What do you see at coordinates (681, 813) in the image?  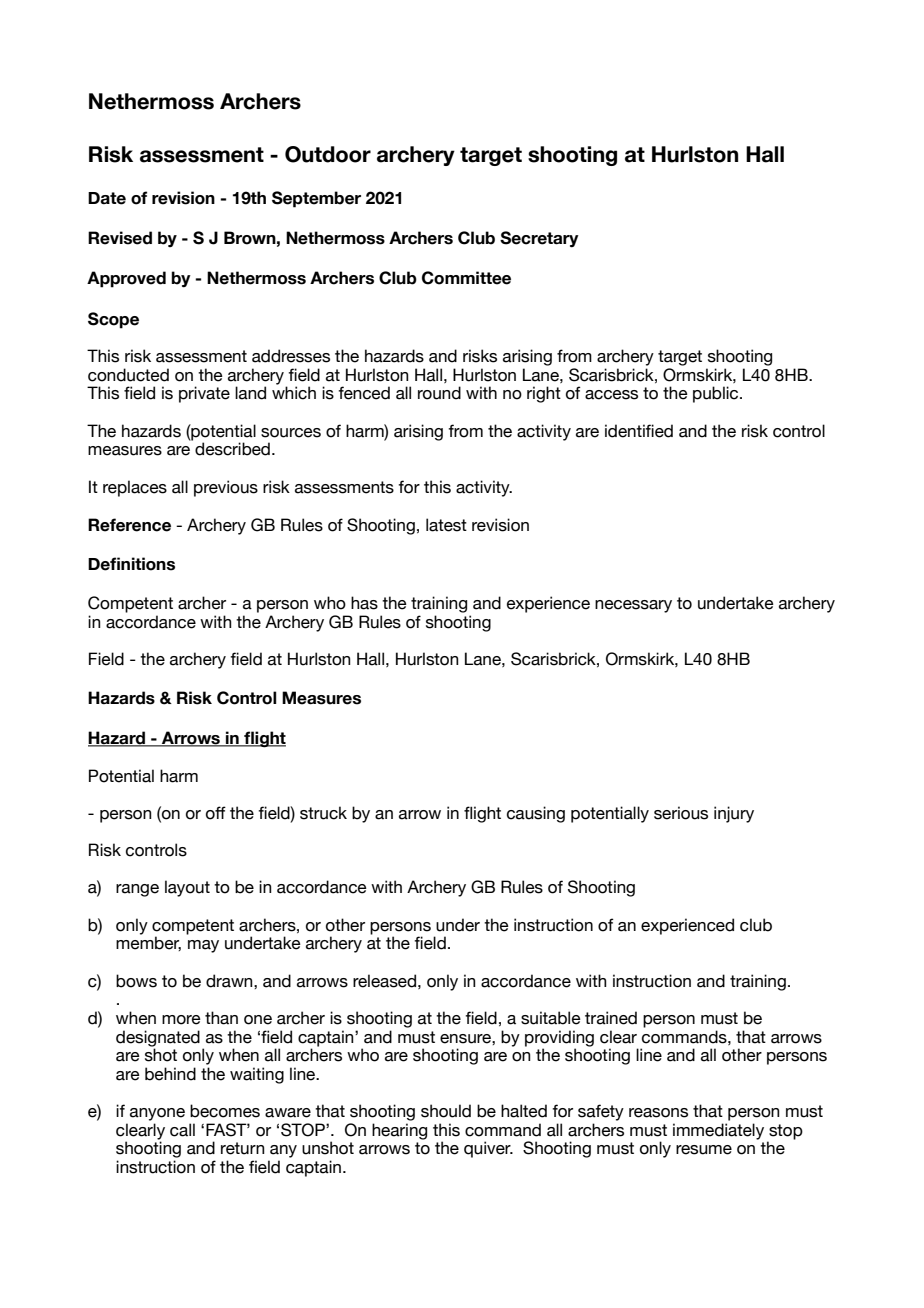 I see `serious` at bounding box center [681, 813].
